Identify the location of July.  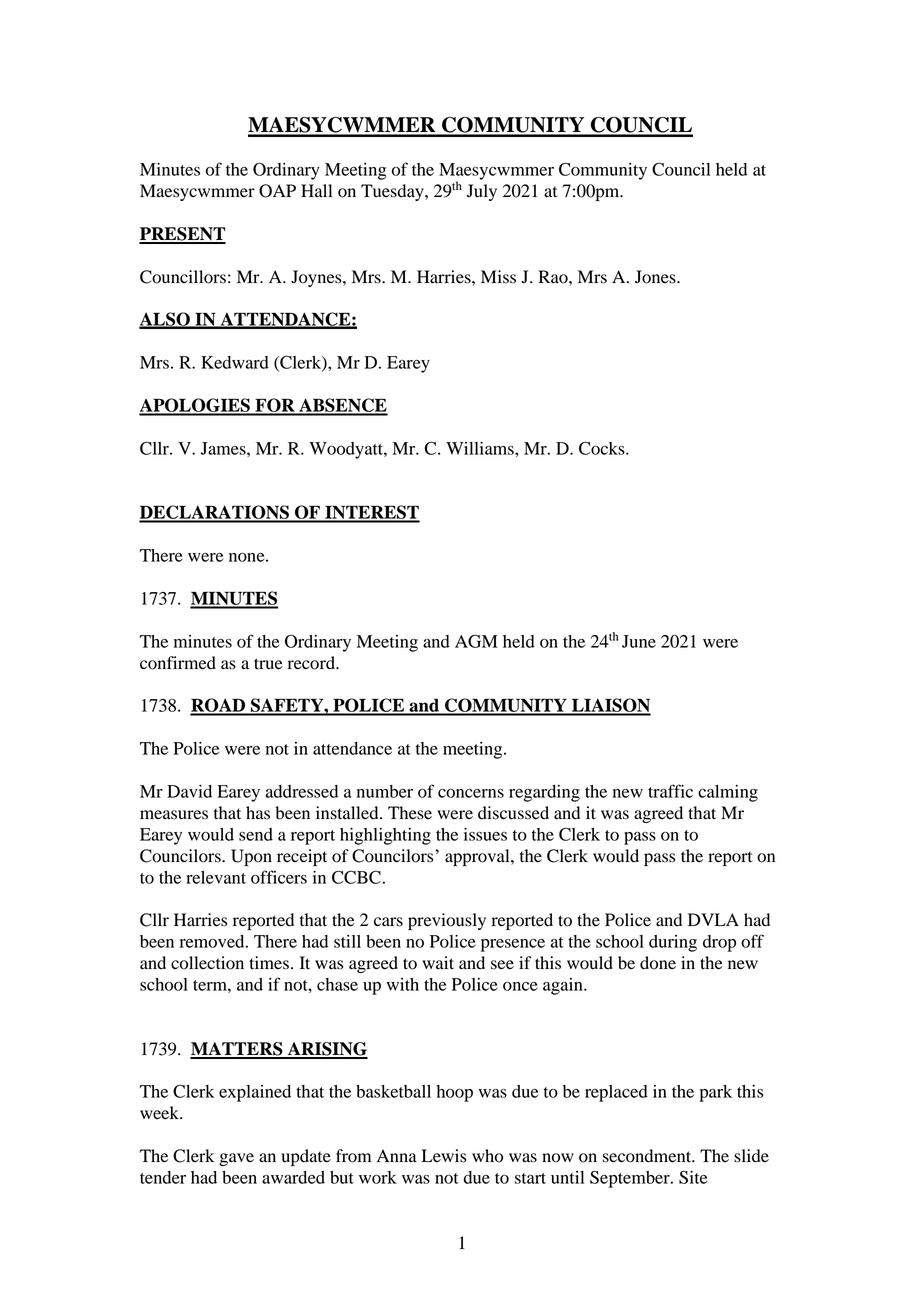
(482, 192).
